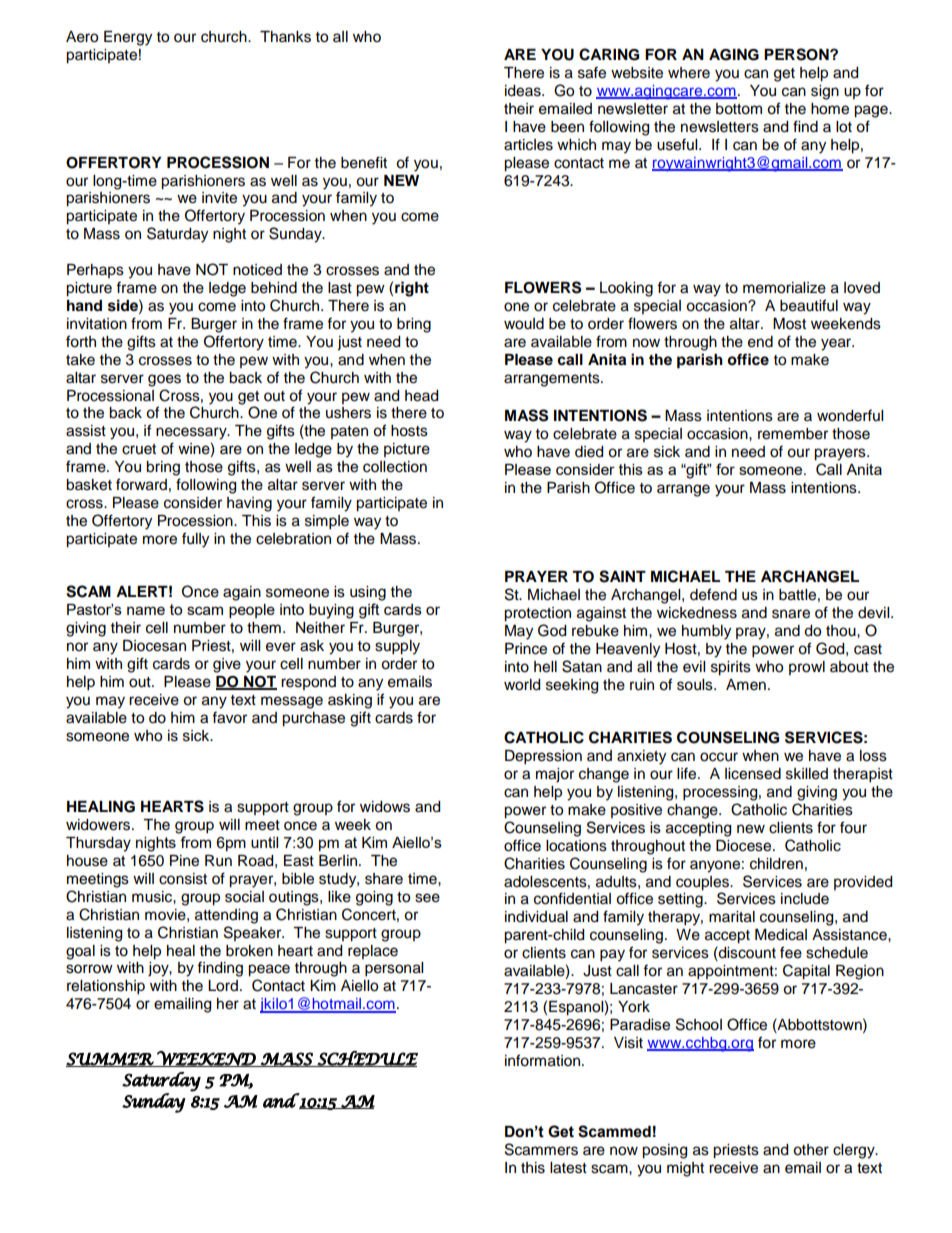  I want to click on sign, so click(825, 92).
